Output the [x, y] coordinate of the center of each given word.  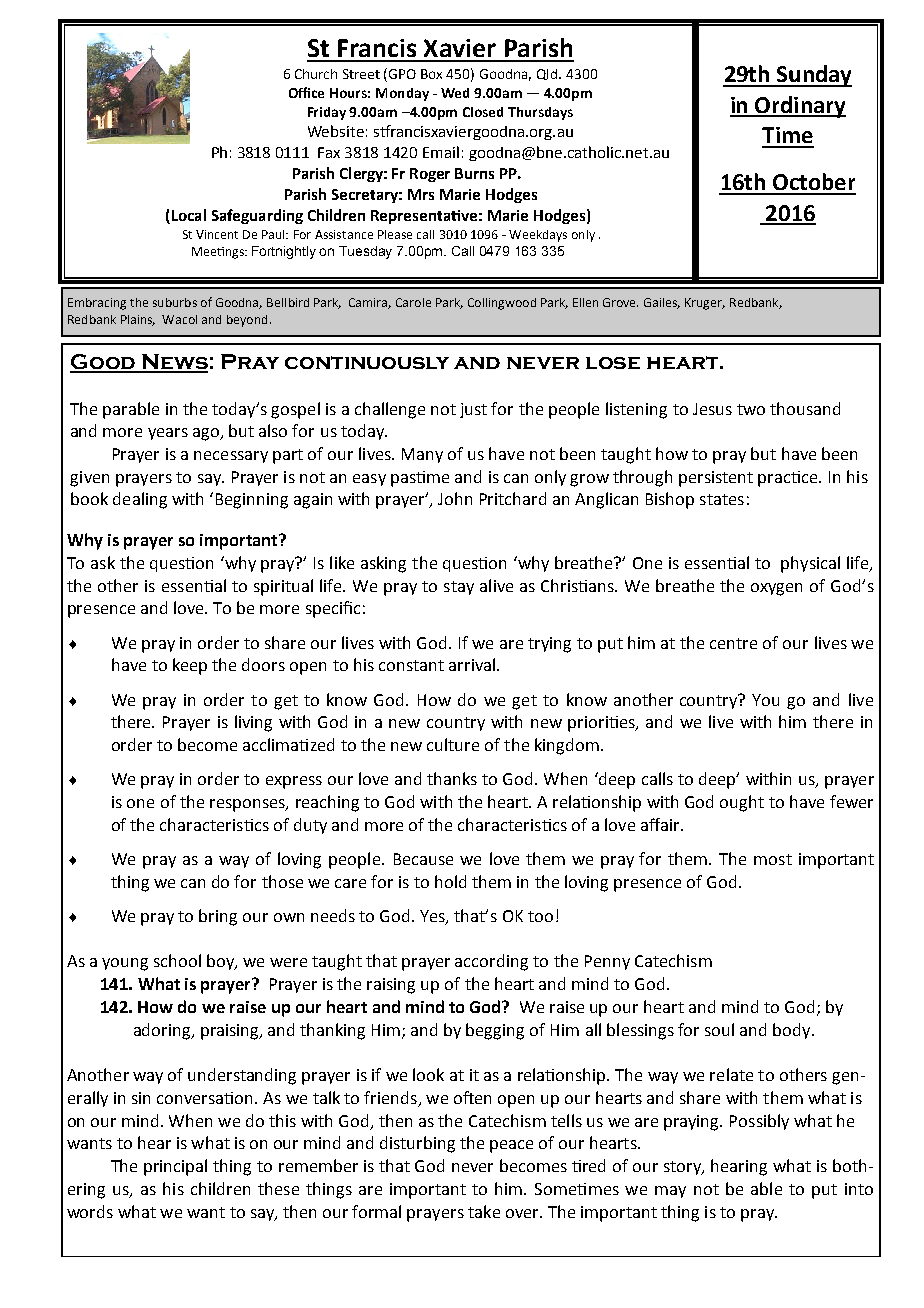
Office [306, 92]
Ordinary [799, 107]
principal [175, 1167]
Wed [455, 93]
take [484, 1211]
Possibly [759, 1122]
